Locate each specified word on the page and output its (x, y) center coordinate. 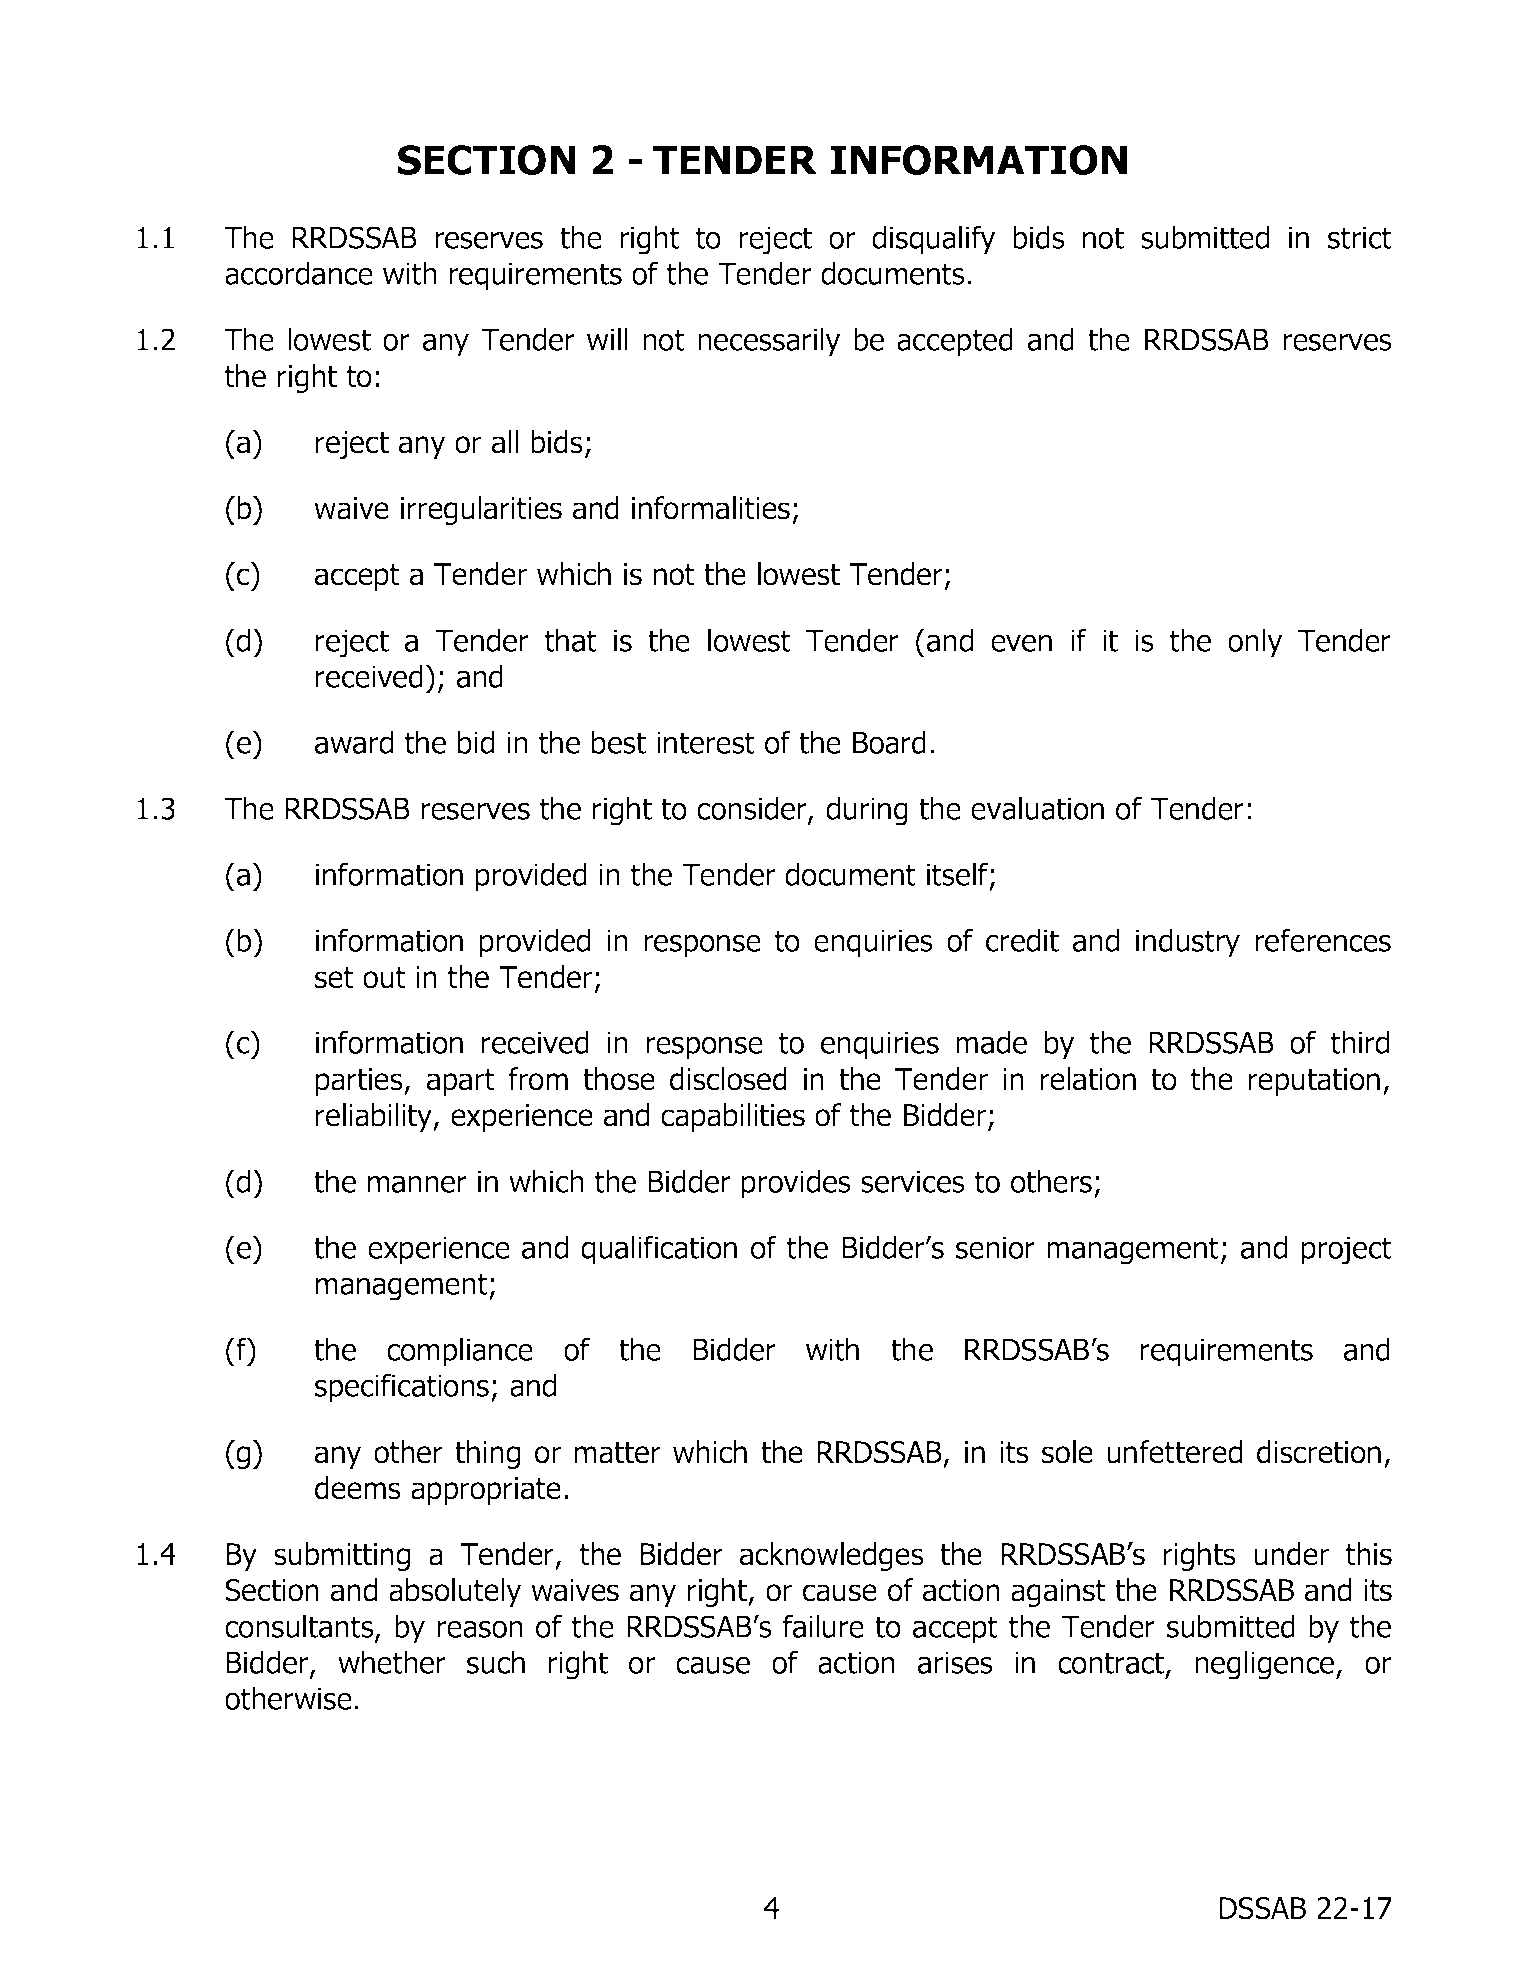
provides (796, 1184)
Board (889, 742)
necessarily (769, 342)
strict (1360, 237)
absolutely (455, 1592)
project (1347, 1250)
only (1255, 643)
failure (823, 1626)
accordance (299, 273)
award (354, 742)
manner (417, 1184)
